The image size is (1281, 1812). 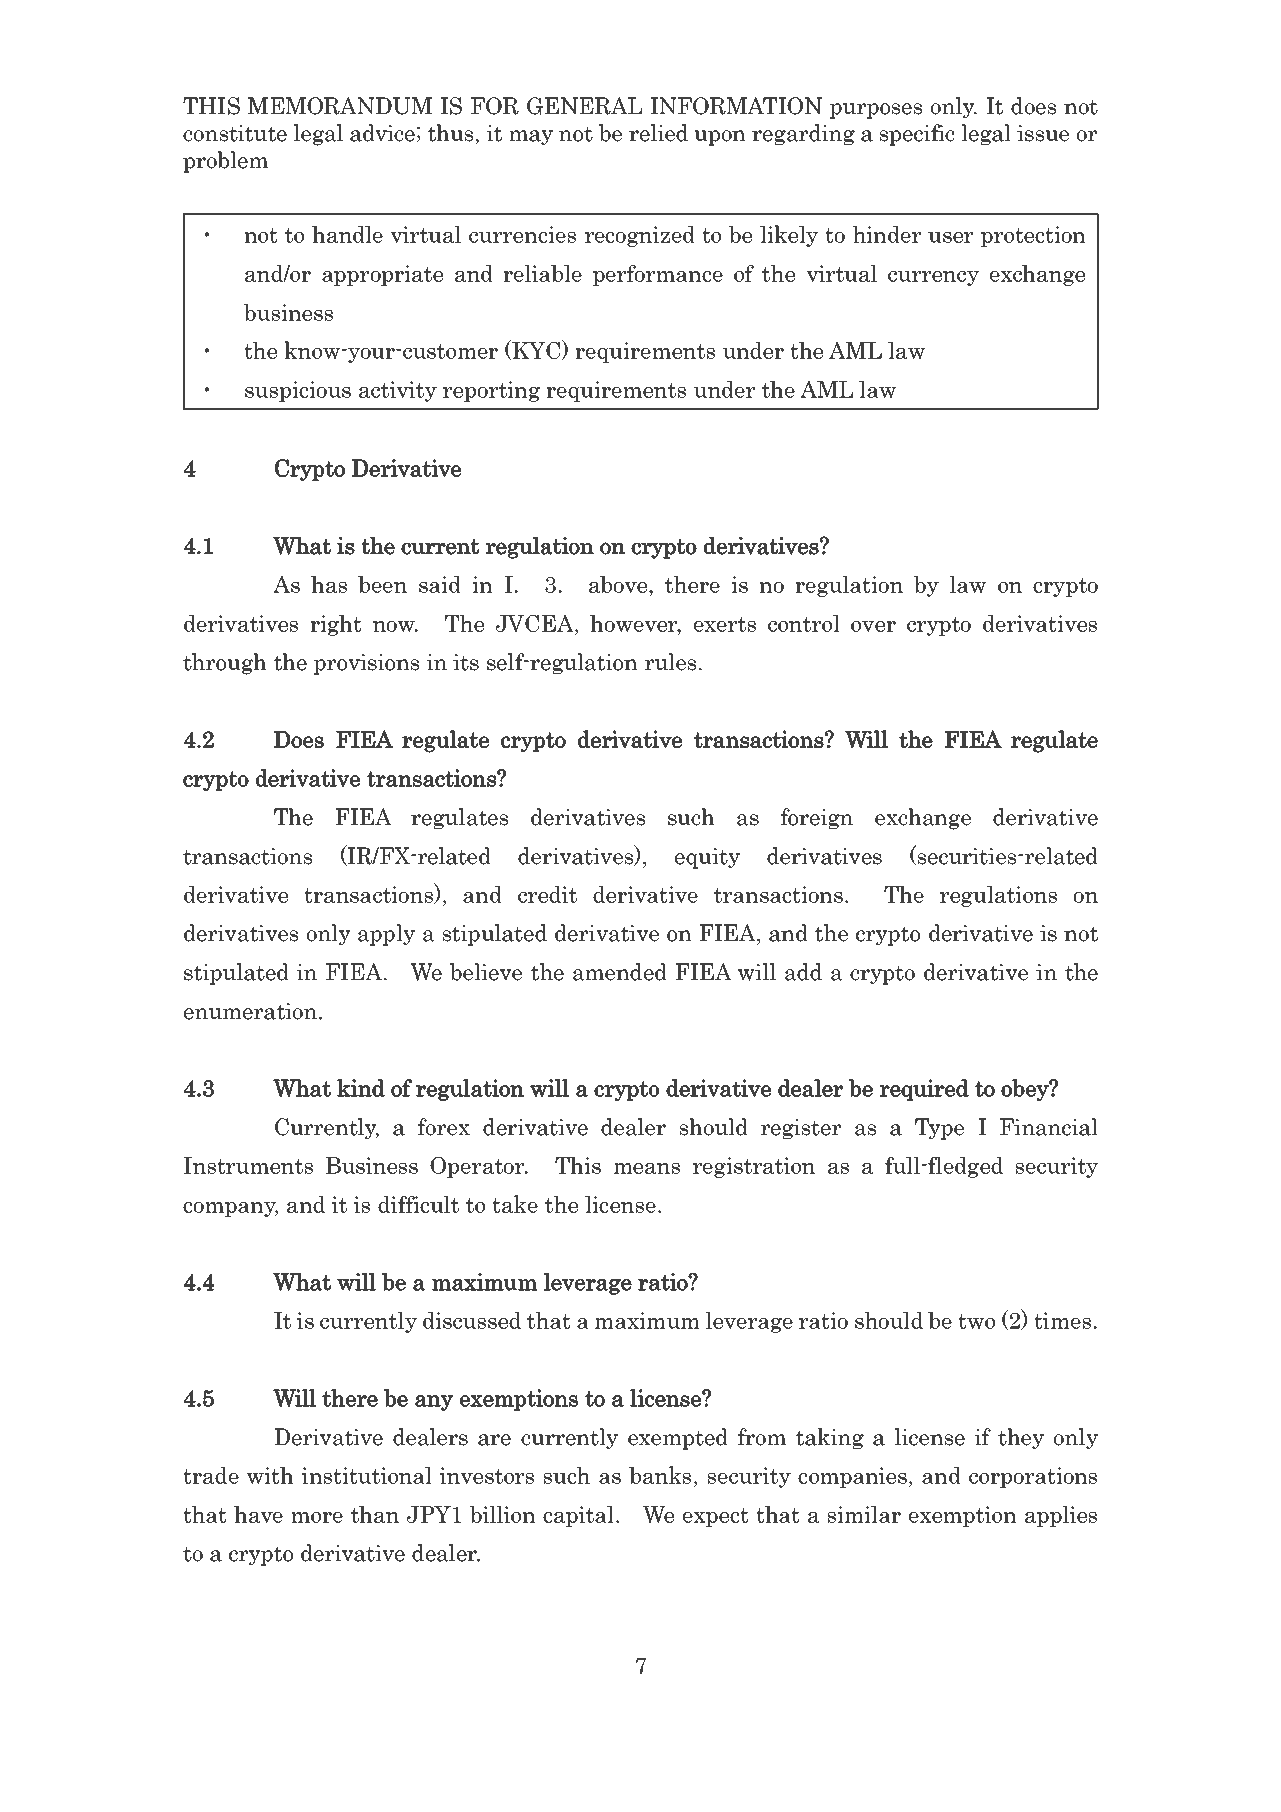 What do you see at coordinates (817, 819) in the screenshot?
I see `foreign` at bounding box center [817, 819].
